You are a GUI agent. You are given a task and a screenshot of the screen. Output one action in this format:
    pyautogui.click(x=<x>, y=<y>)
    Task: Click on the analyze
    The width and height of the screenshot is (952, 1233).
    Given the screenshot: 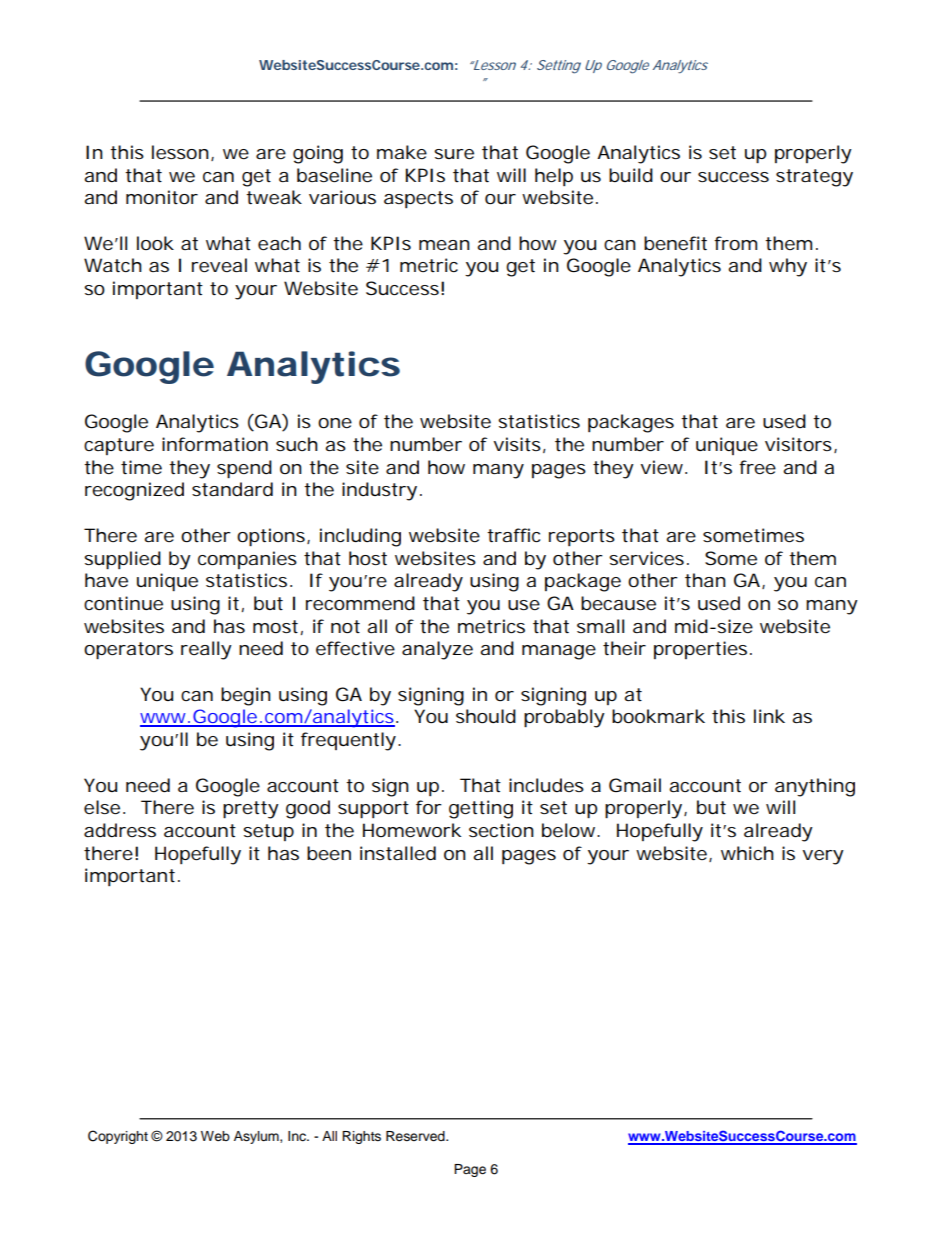 What is the action you would take?
    pyautogui.click(x=437, y=650)
